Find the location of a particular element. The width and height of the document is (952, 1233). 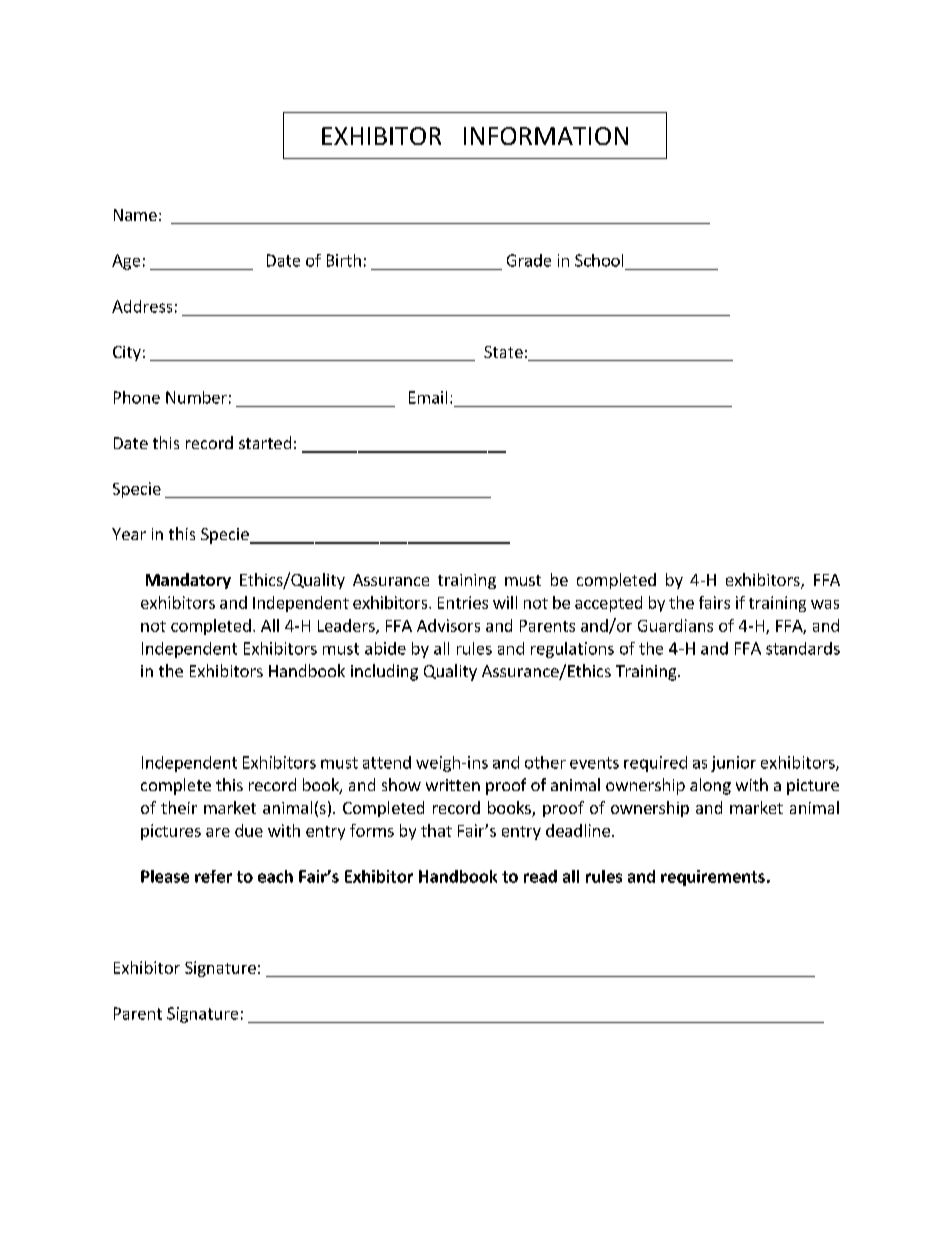

was is located at coordinates (825, 604).
